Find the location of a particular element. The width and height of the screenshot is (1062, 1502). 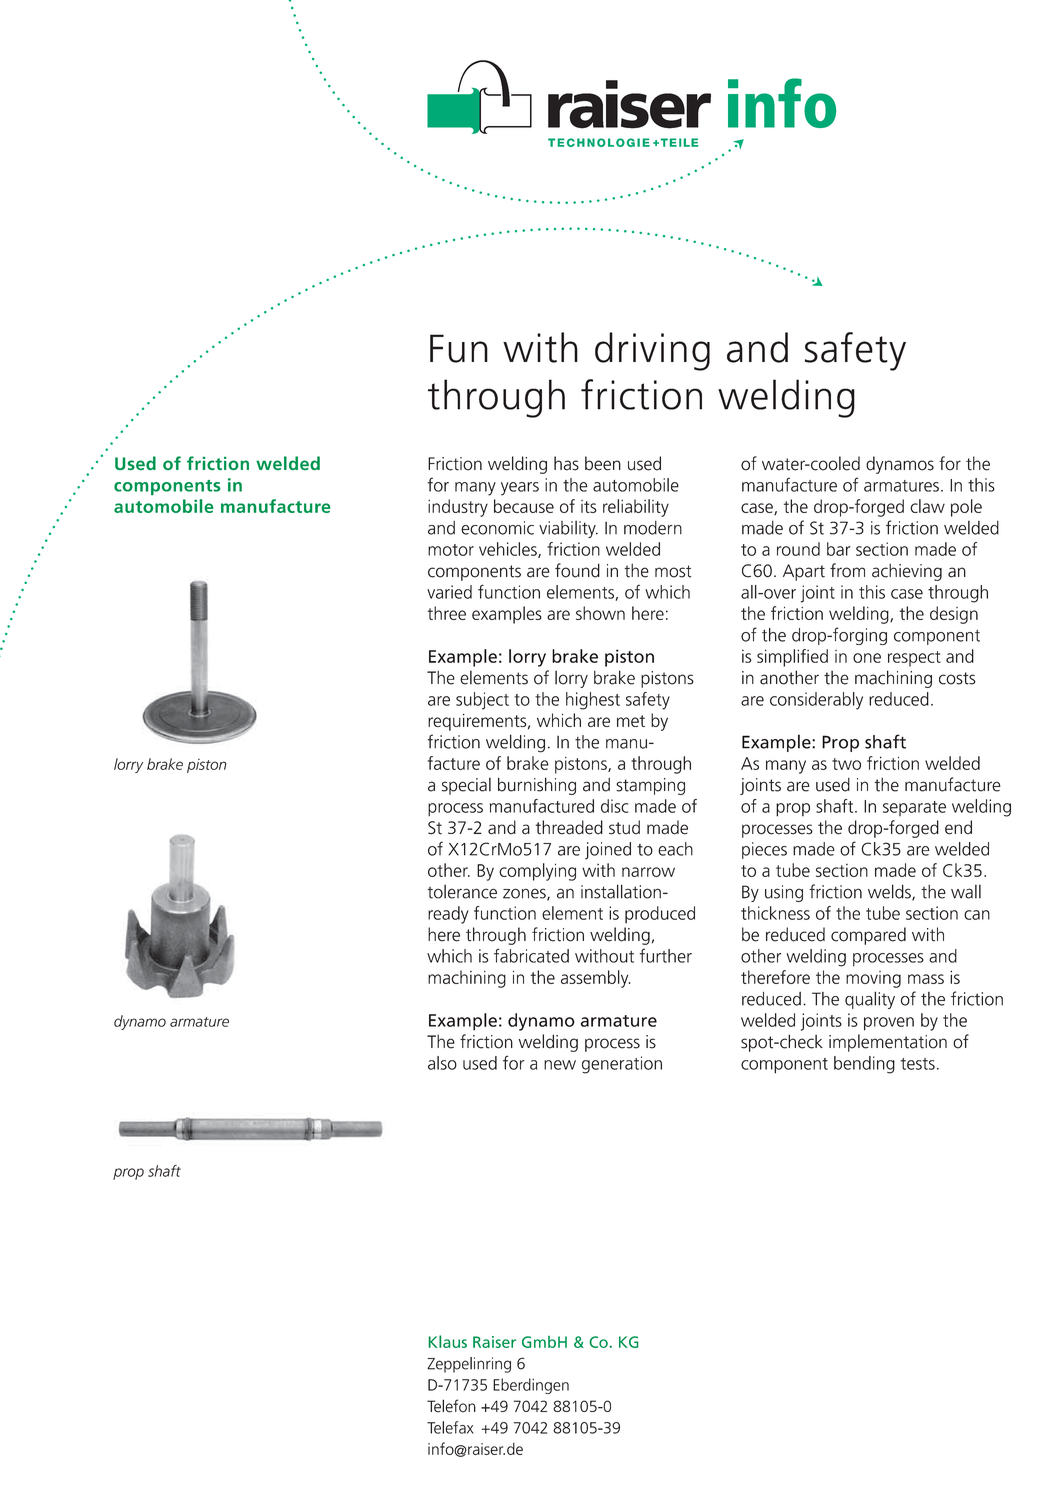

has is located at coordinates (566, 463).
